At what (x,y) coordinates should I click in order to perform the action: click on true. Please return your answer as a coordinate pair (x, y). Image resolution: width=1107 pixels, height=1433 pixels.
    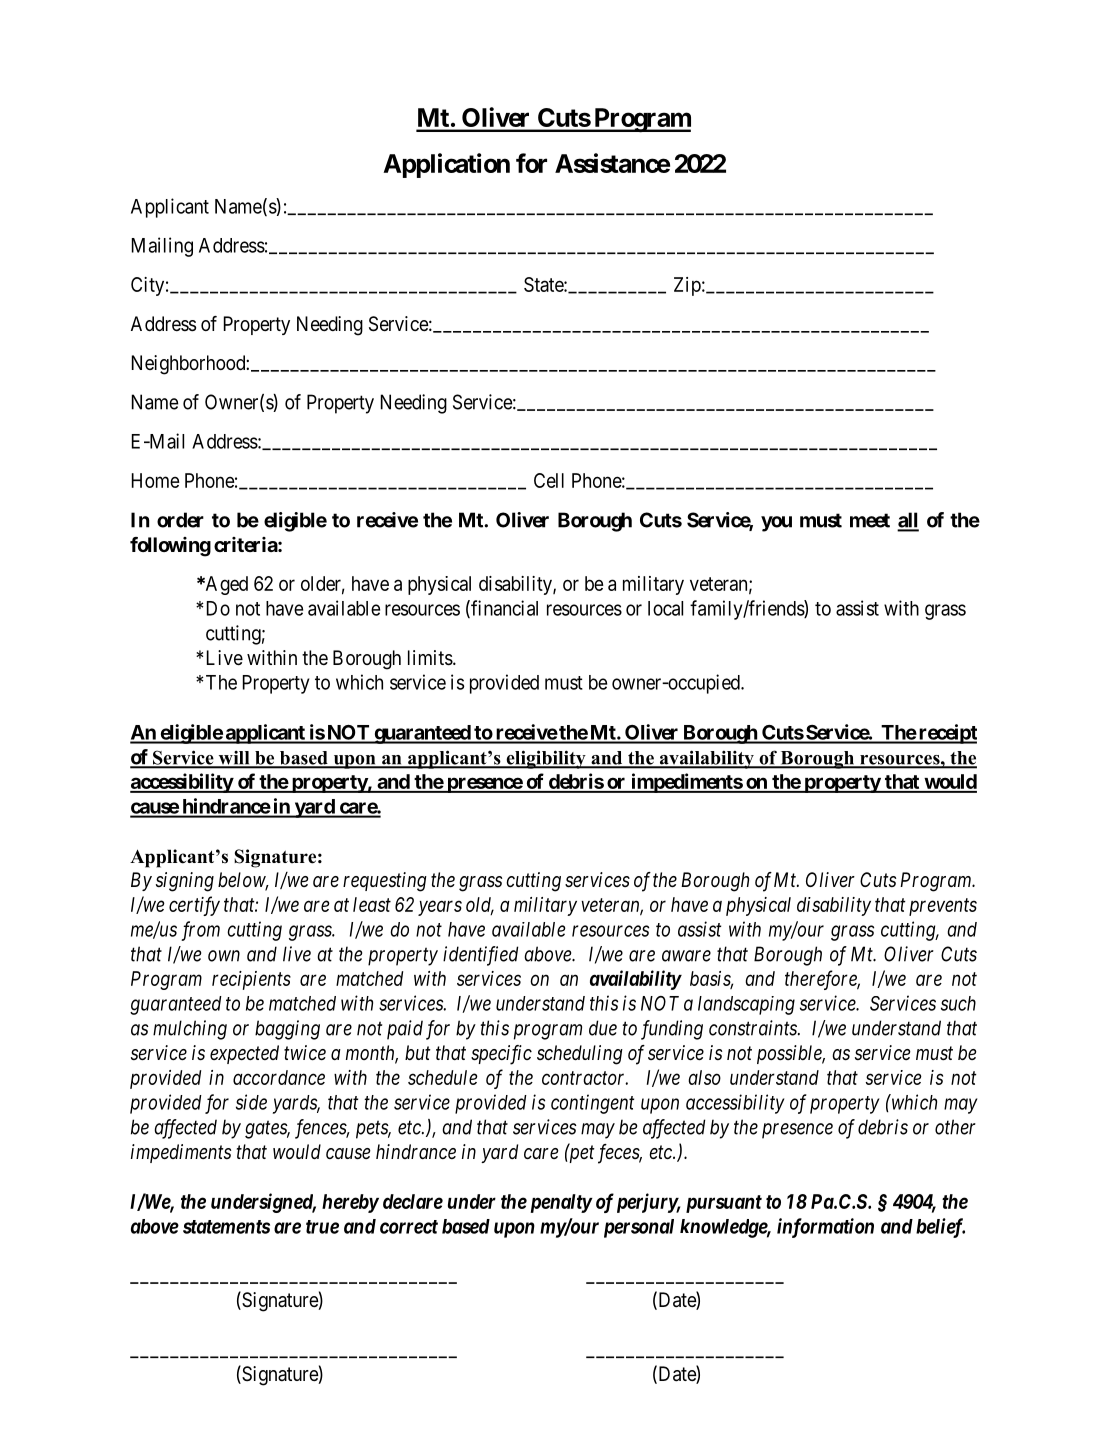
    Looking at the image, I should click on (322, 1227).
